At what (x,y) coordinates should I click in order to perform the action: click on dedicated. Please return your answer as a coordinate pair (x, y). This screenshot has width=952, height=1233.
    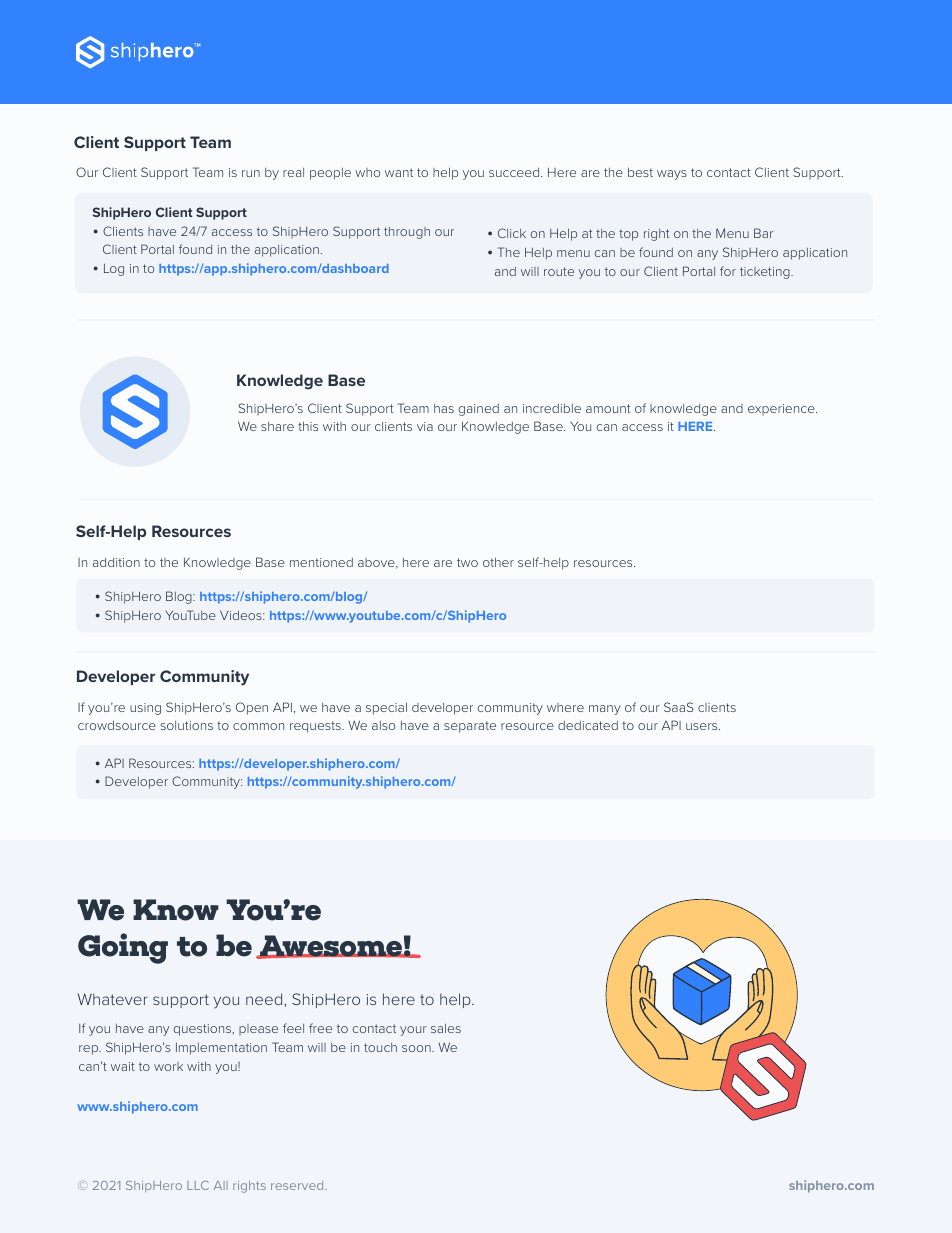
    Looking at the image, I should click on (588, 725).
